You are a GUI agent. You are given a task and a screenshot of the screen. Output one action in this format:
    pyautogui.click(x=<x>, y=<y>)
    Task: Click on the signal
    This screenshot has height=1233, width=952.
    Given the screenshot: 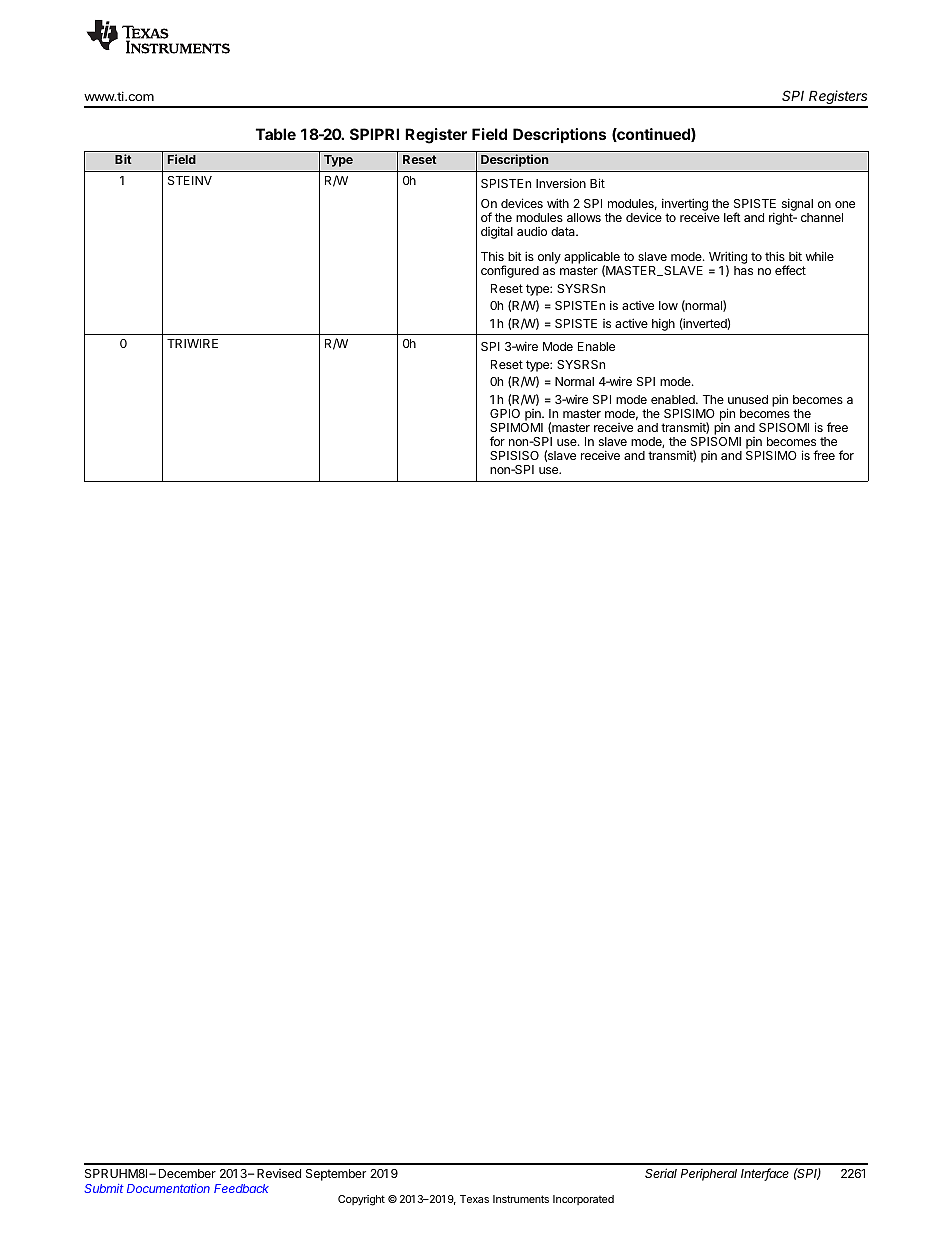 What is the action you would take?
    pyautogui.click(x=797, y=206)
